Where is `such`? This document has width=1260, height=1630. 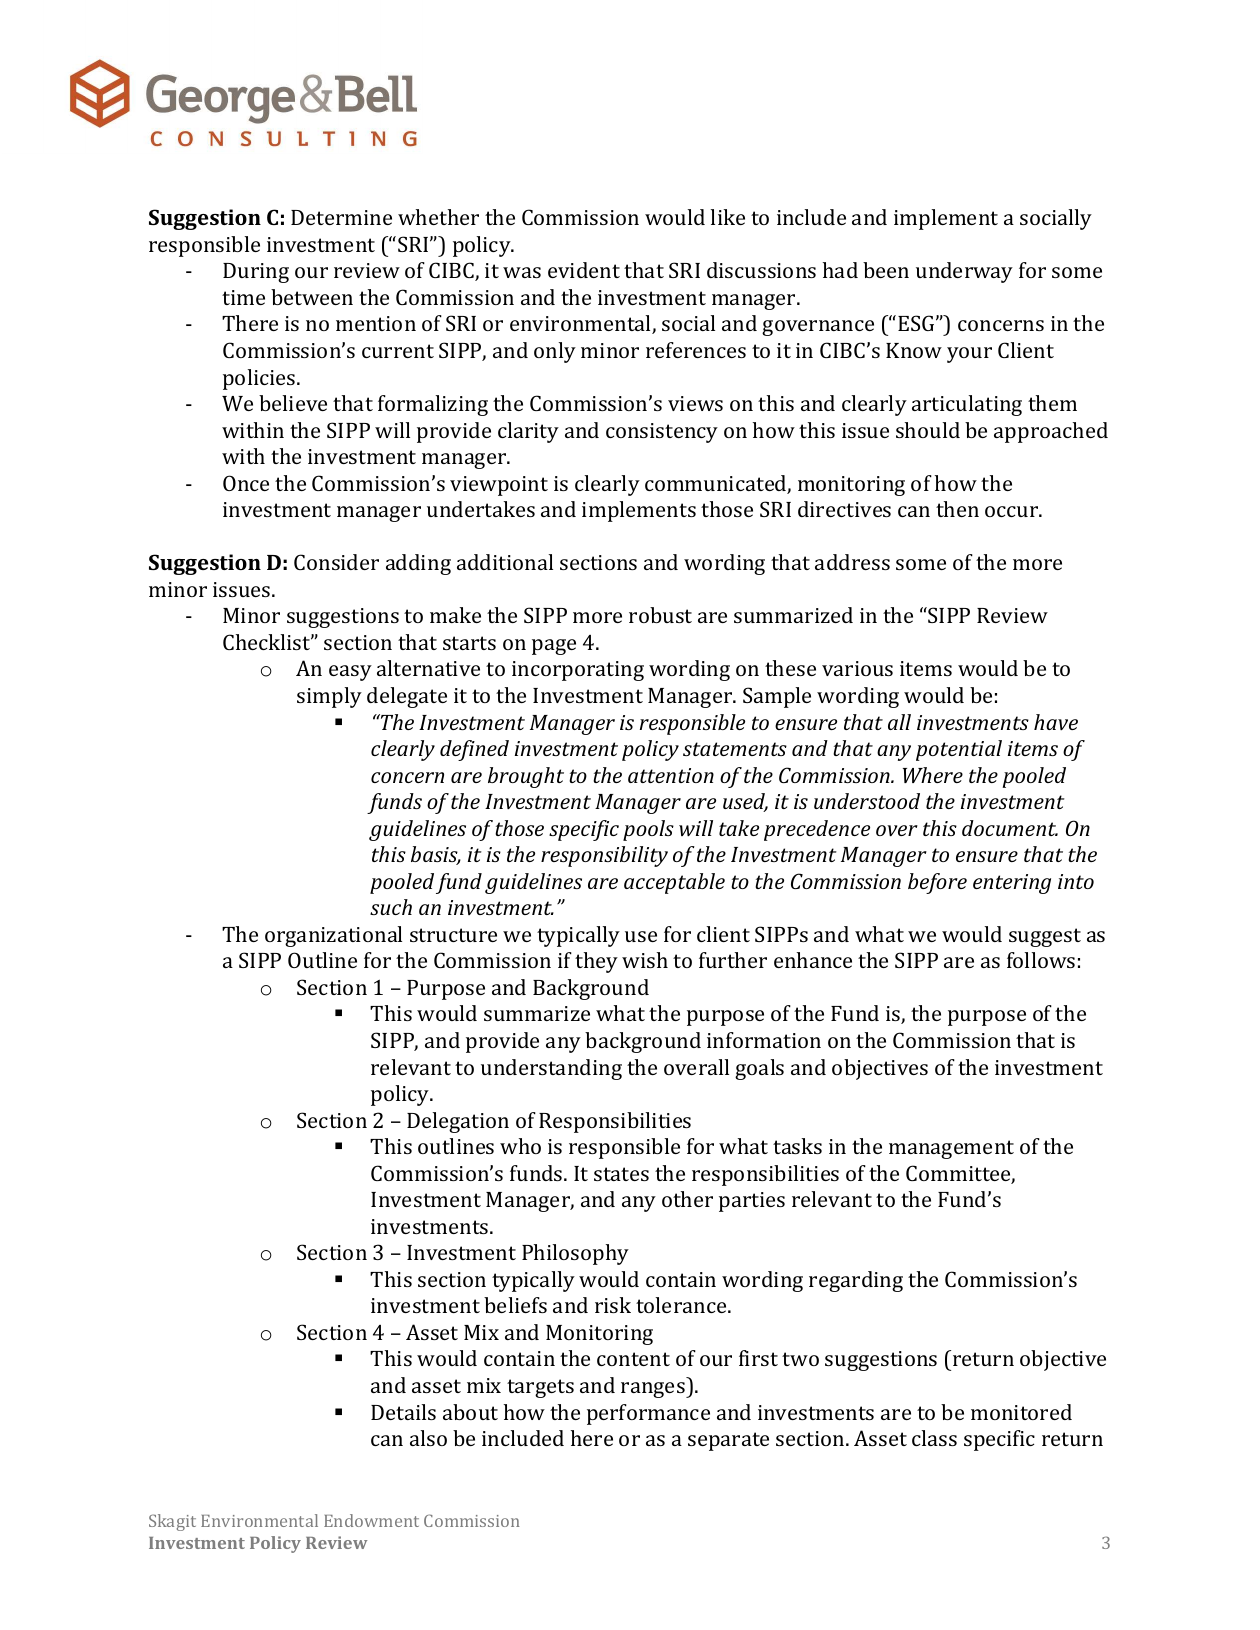 such is located at coordinates (391, 907).
